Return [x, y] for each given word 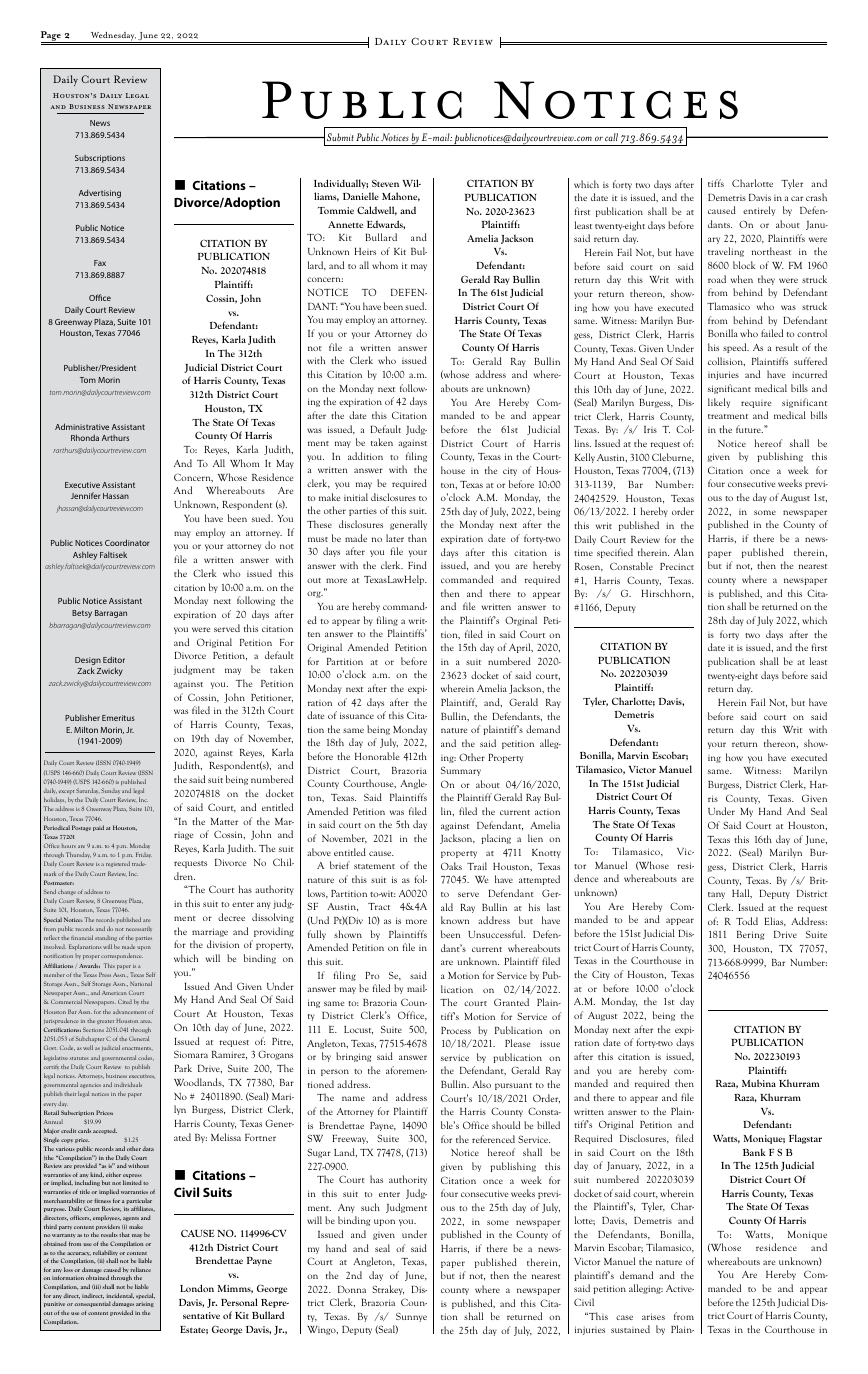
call [611, 137]
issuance [357, 715]
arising [145, 1304]
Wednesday [112, 37]
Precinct [677, 566]
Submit [340, 137]
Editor [114, 659]
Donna [352, 1289]
